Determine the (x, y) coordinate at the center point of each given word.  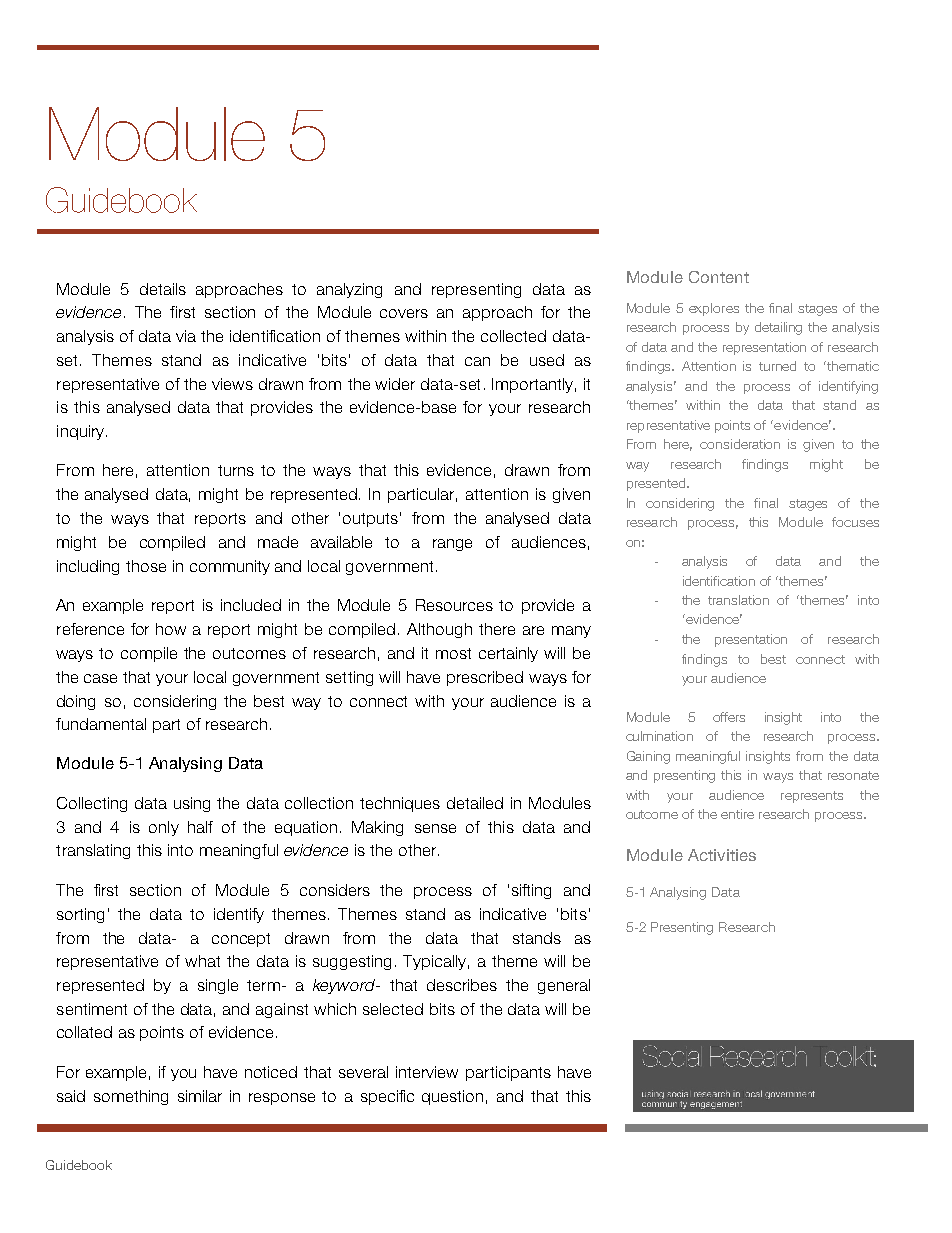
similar (200, 1096)
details (163, 289)
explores (714, 309)
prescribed (485, 678)
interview (427, 1072)
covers (404, 313)
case (100, 678)
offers (729, 717)
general (564, 986)
